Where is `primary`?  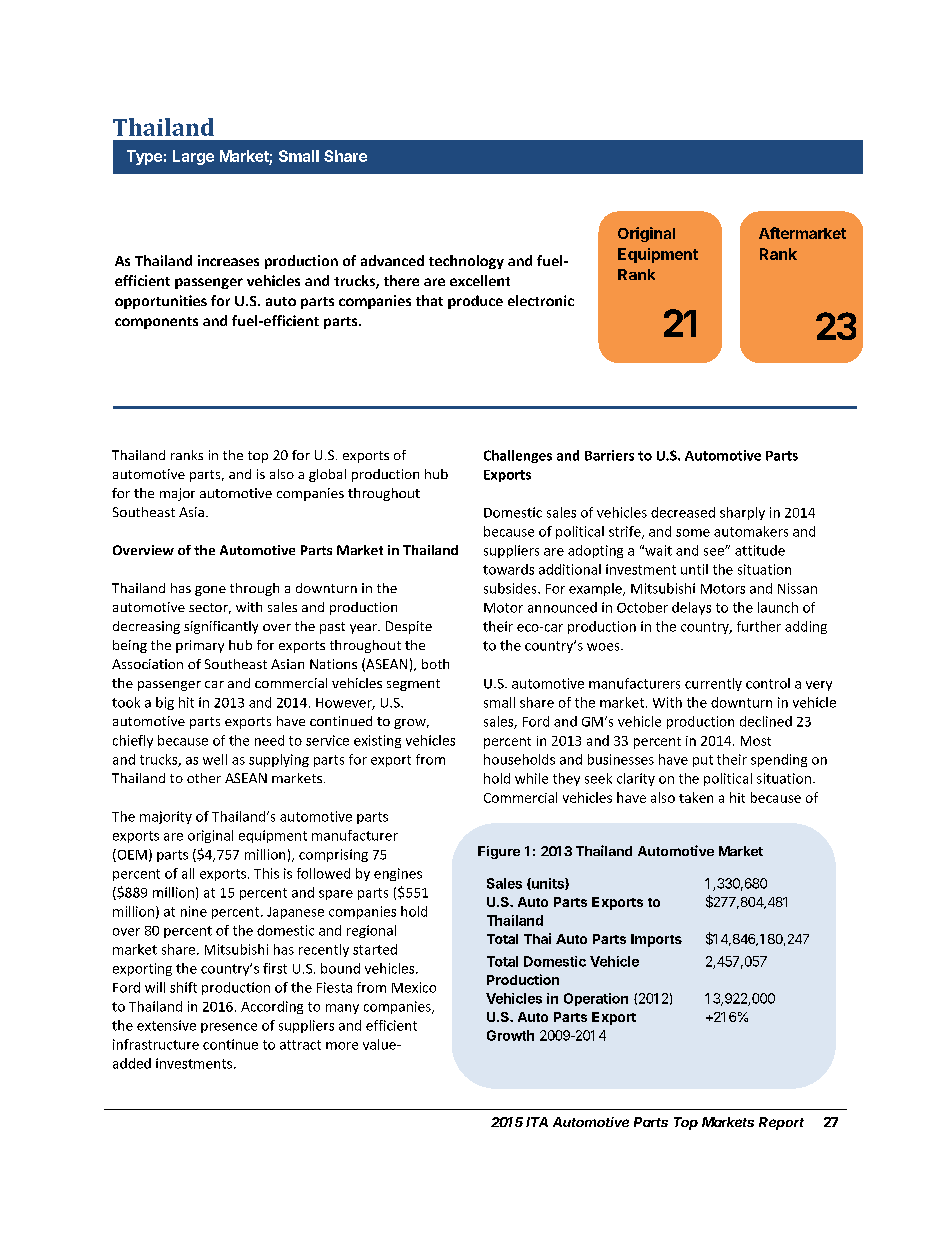
primary is located at coordinates (200, 646).
